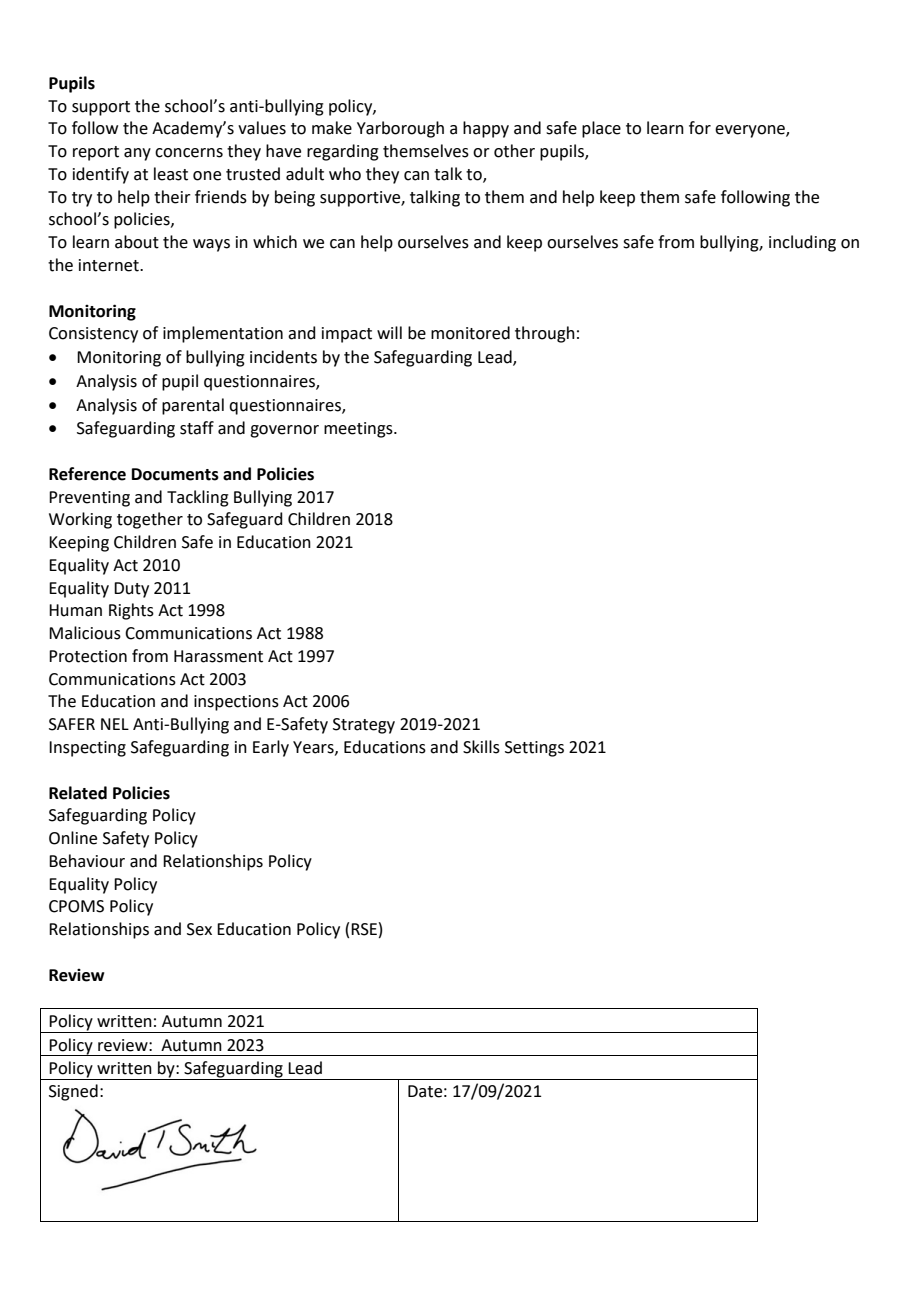  Describe the element at coordinates (137, 154) in the document. I see `any` at that location.
